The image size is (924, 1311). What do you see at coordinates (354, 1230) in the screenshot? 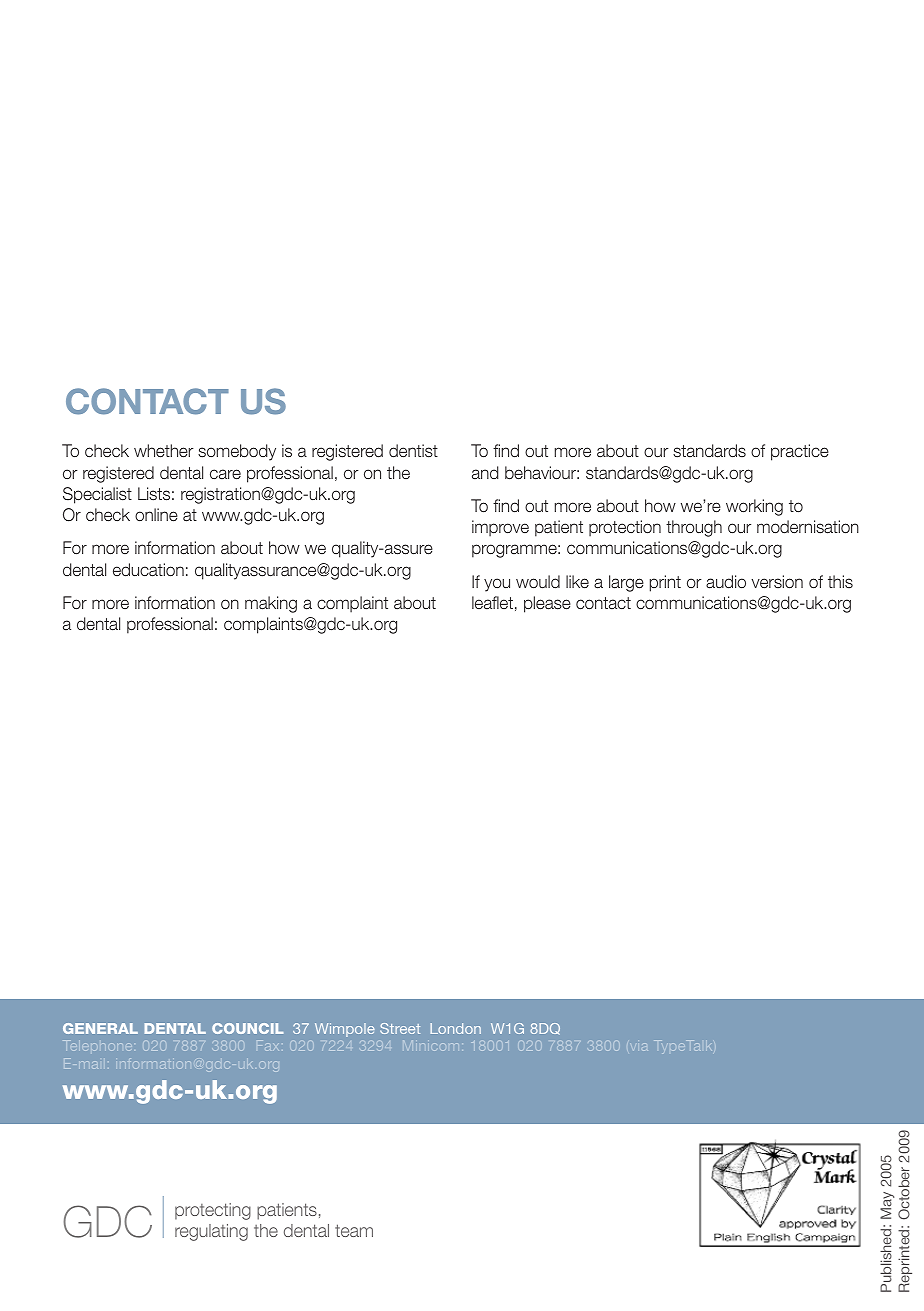
I see `team` at bounding box center [354, 1230].
